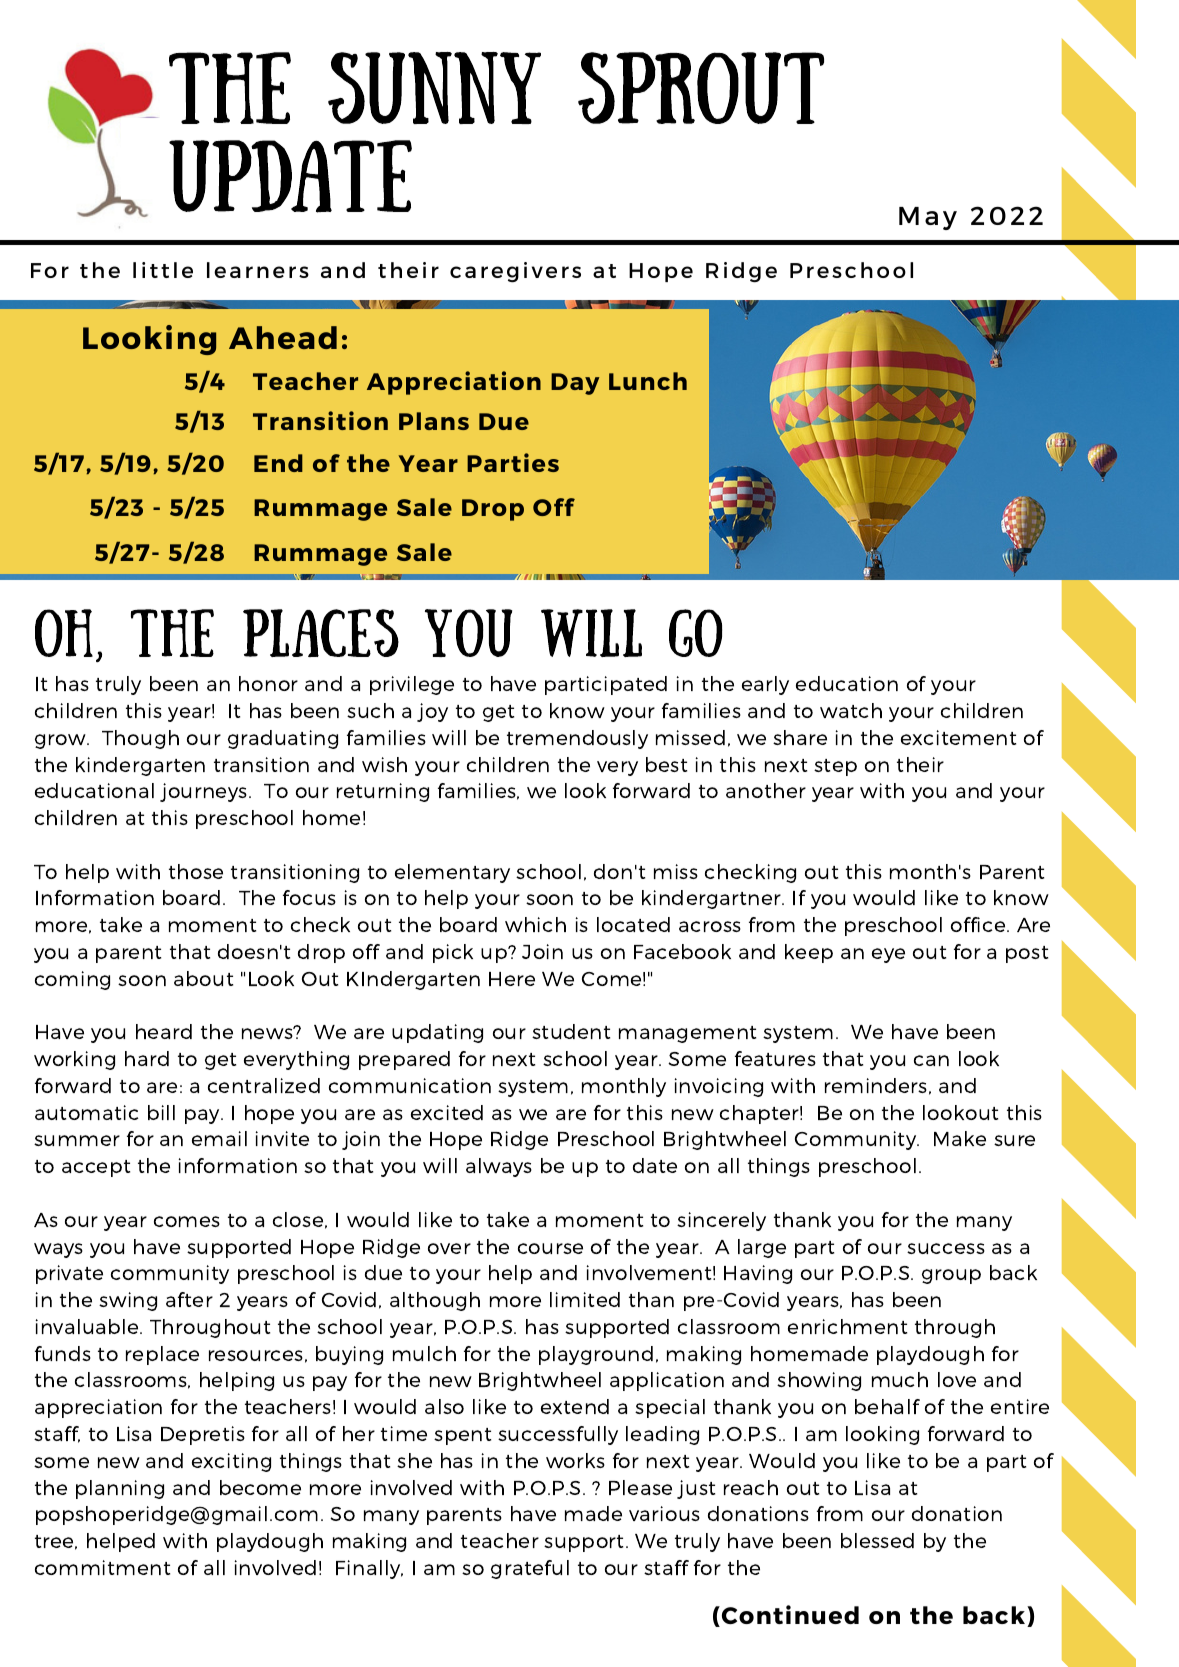 The height and width of the screenshot is (1667, 1179). I want to click on SUNNY, so click(434, 88).
